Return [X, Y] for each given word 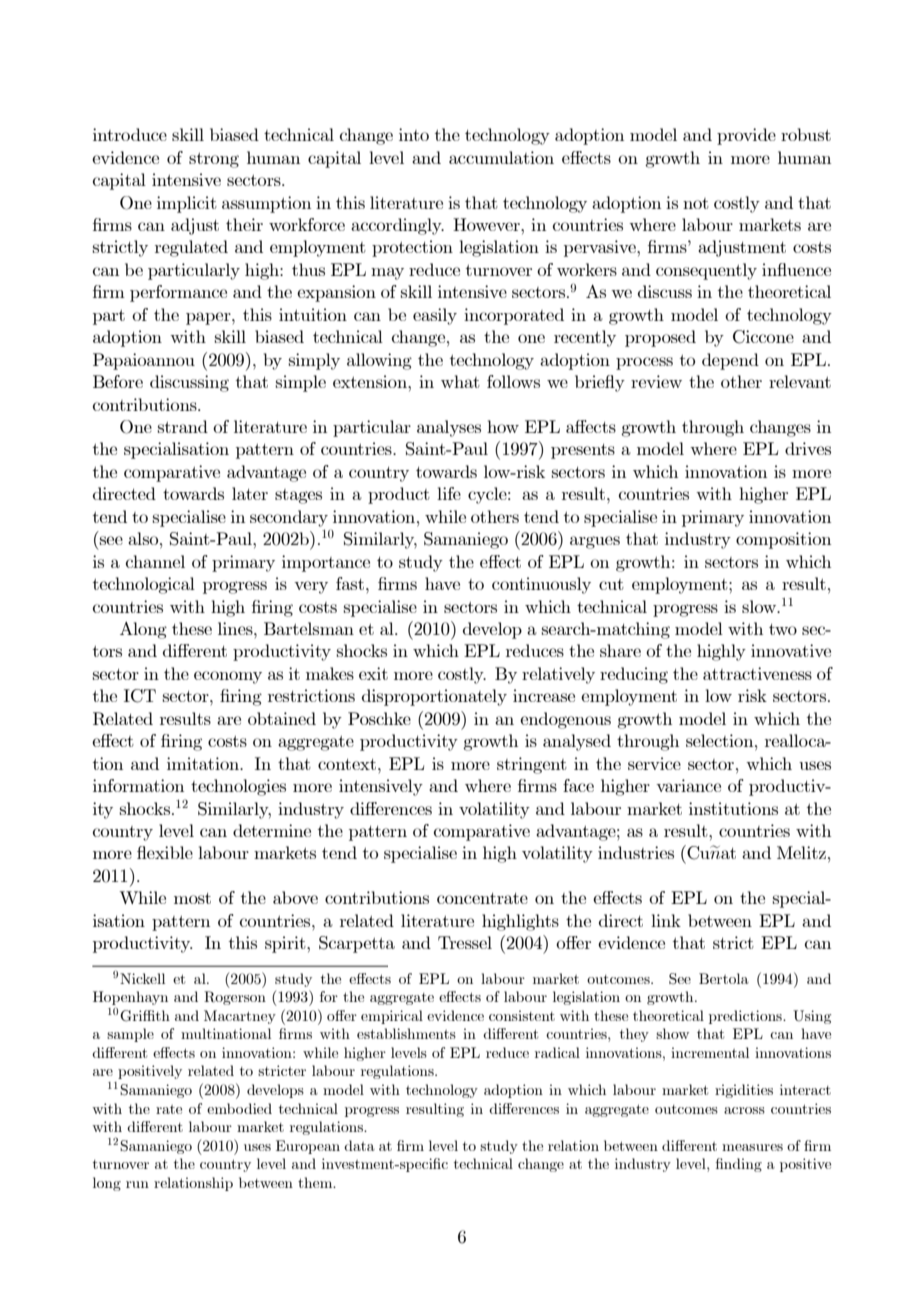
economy [228, 677]
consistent [522, 1015]
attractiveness [757, 673]
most [192, 898]
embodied [239, 1108]
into [414, 134]
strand [183, 426]
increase [544, 695]
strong [214, 160]
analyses [449, 428]
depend [730, 361]
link [666, 920]
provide [746, 136]
